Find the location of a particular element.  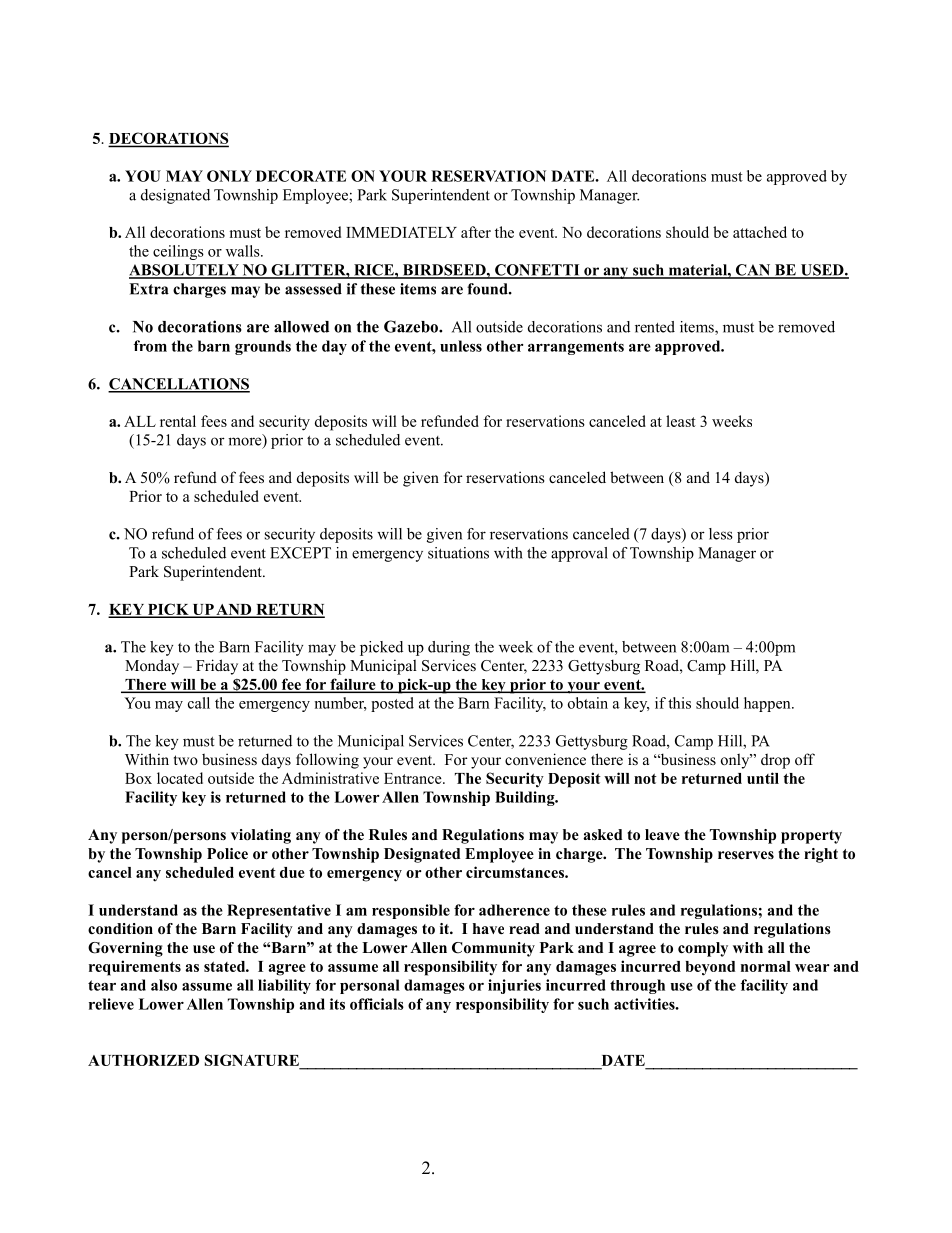

after is located at coordinates (476, 232).
